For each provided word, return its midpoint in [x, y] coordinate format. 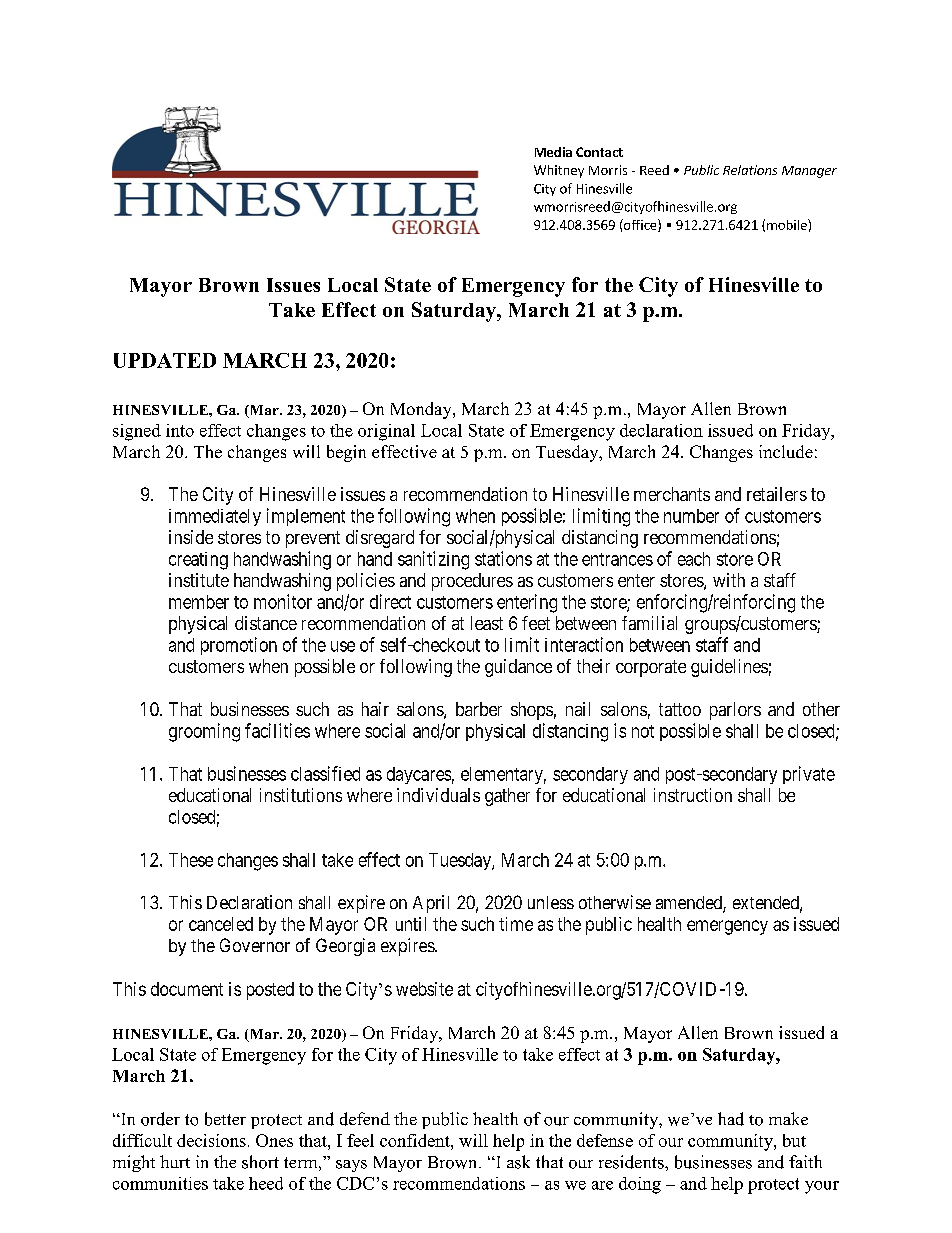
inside [191, 537]
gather [507, 797]
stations [503, 558]
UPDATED [165, 360]
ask [518, 1162]
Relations [750, 170]
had [731, 1119]
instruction [693, 795]
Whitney [559, 171]
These [191, 860]
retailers [777, 494]
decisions [211, 1140]
